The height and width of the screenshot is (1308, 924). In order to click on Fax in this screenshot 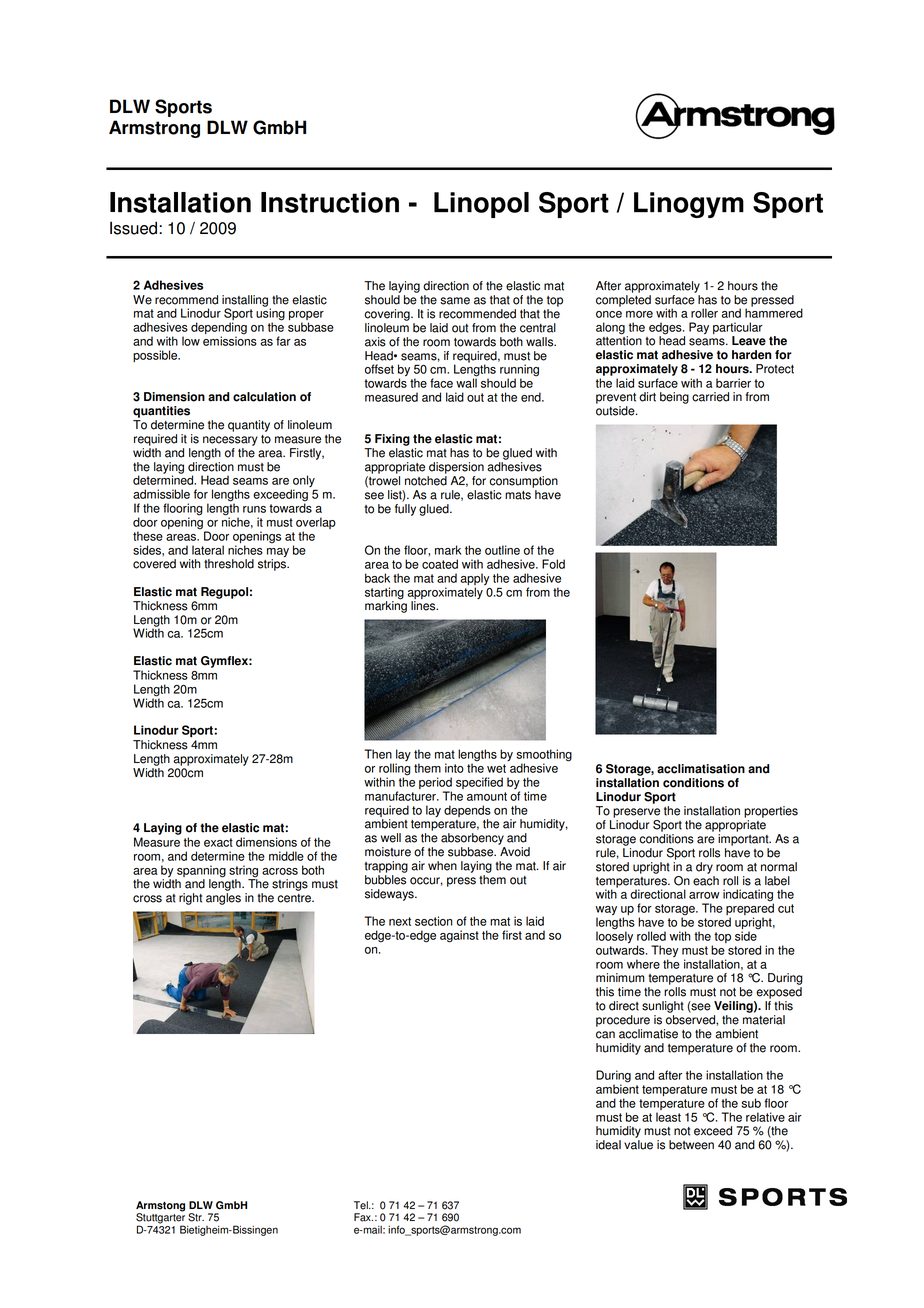, I will do `click(363, 1217)`.
